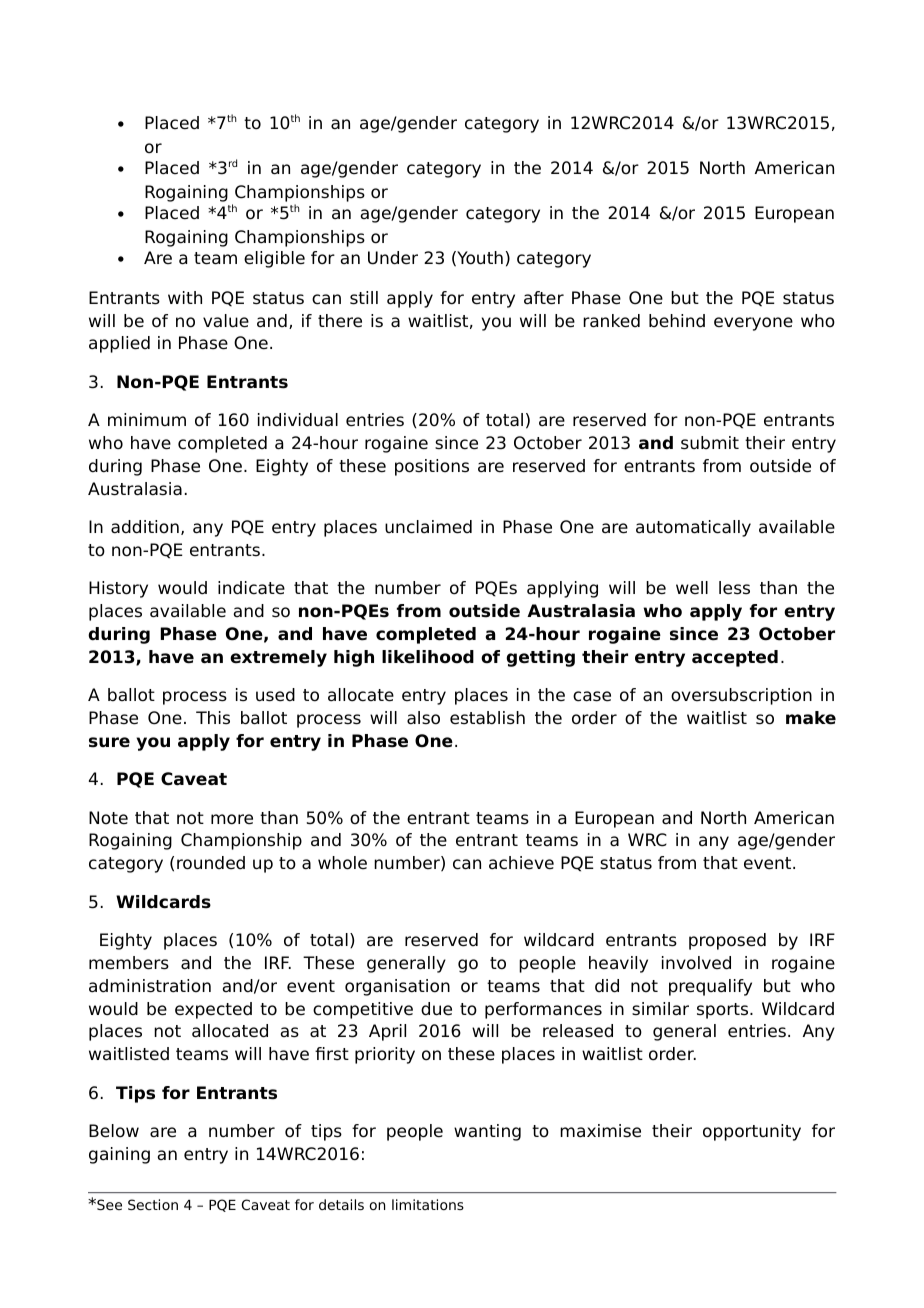 The image size is (924, 1308). What do you see at coordinates (811, 718) in the screenshot?
I see `make` at bounding box center [811, 718].
